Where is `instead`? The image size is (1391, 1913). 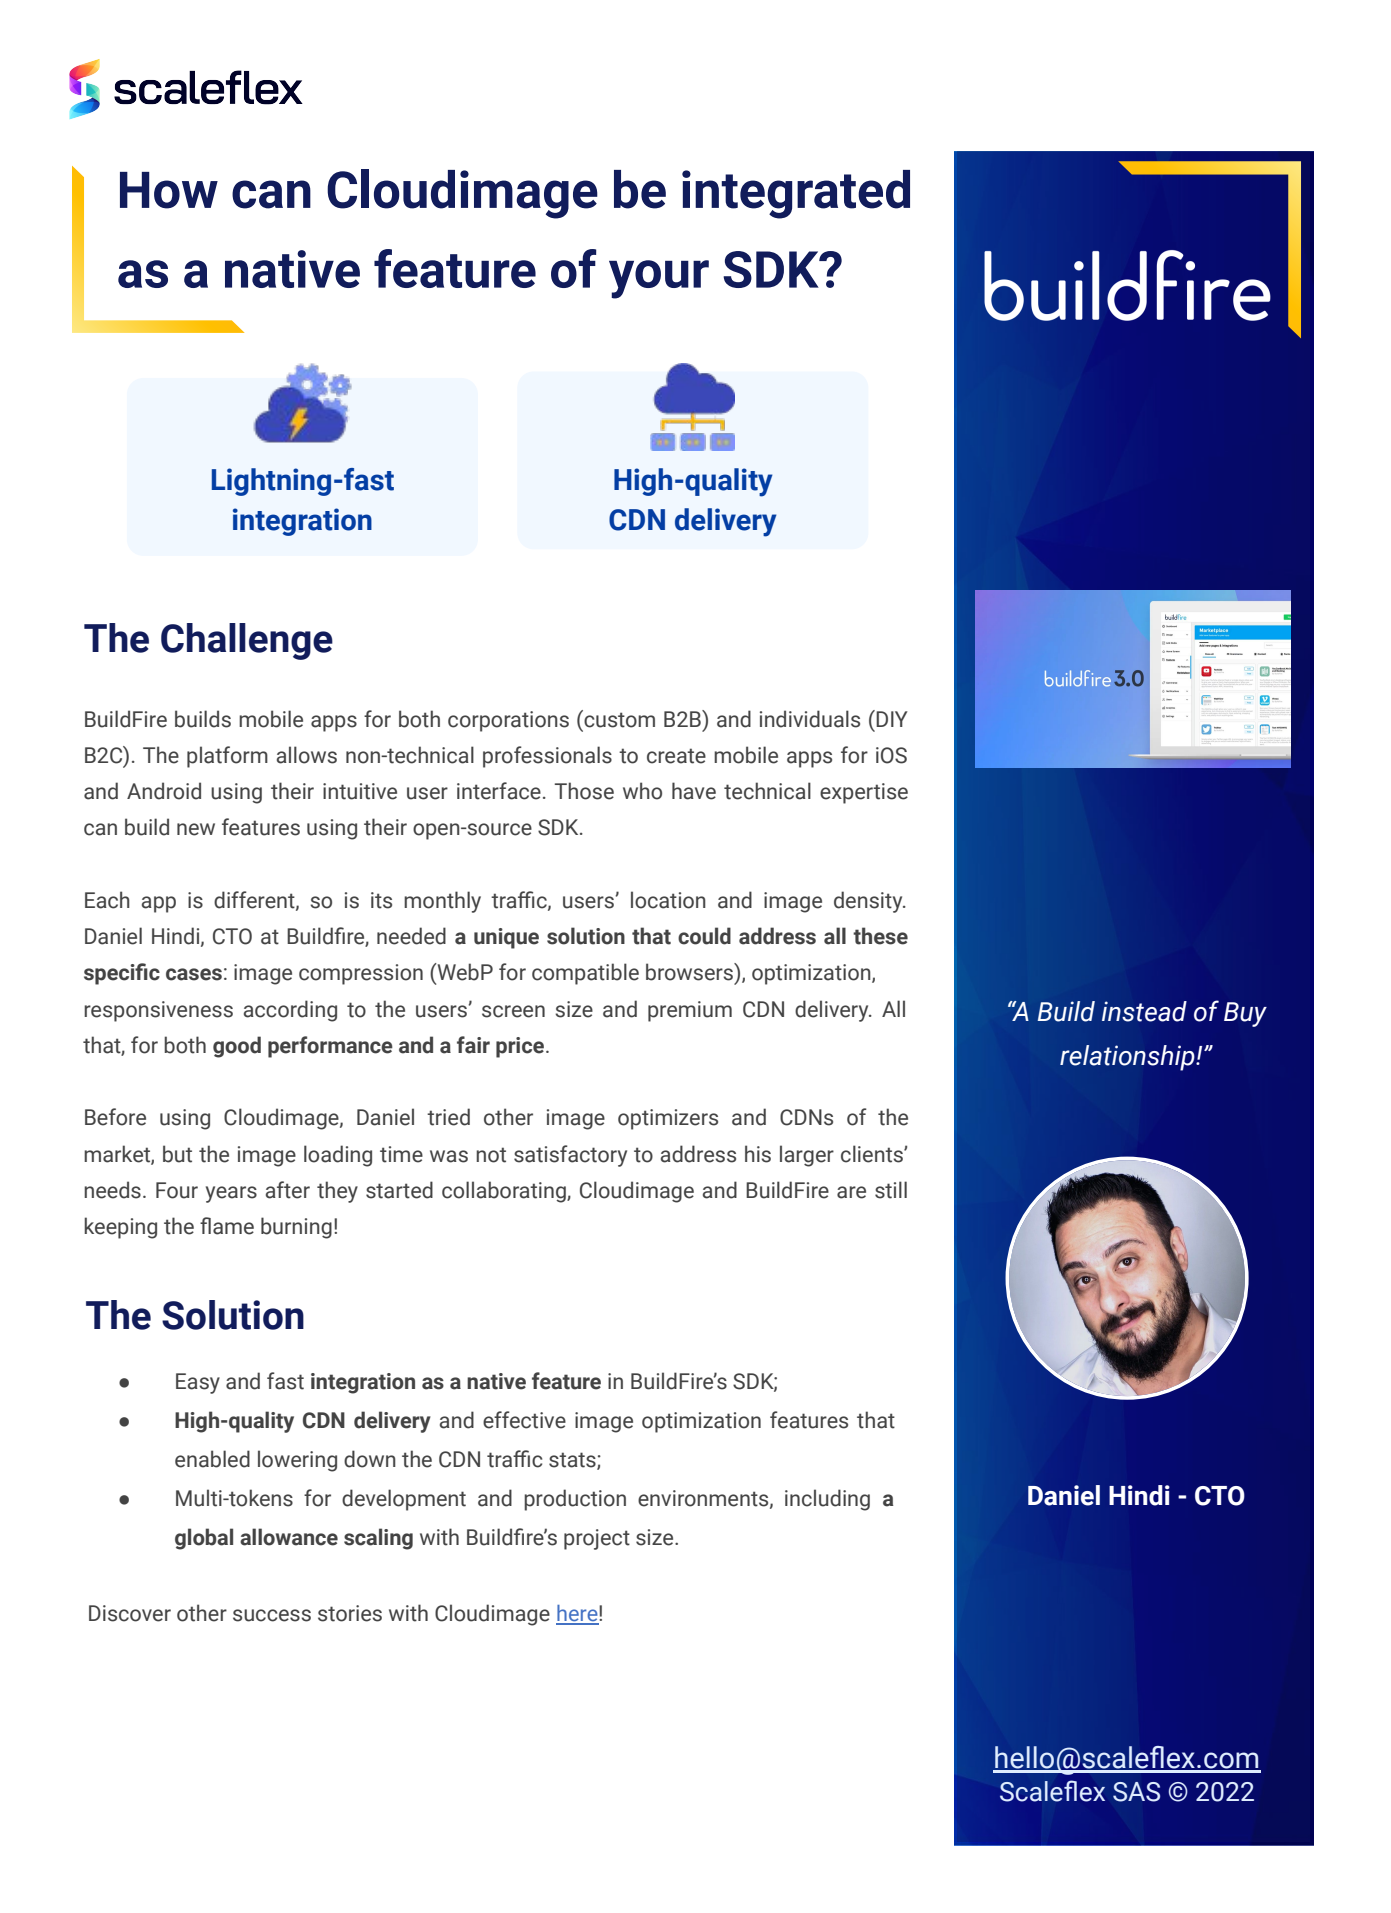
instead is located at coordinates (1144, 1011).
